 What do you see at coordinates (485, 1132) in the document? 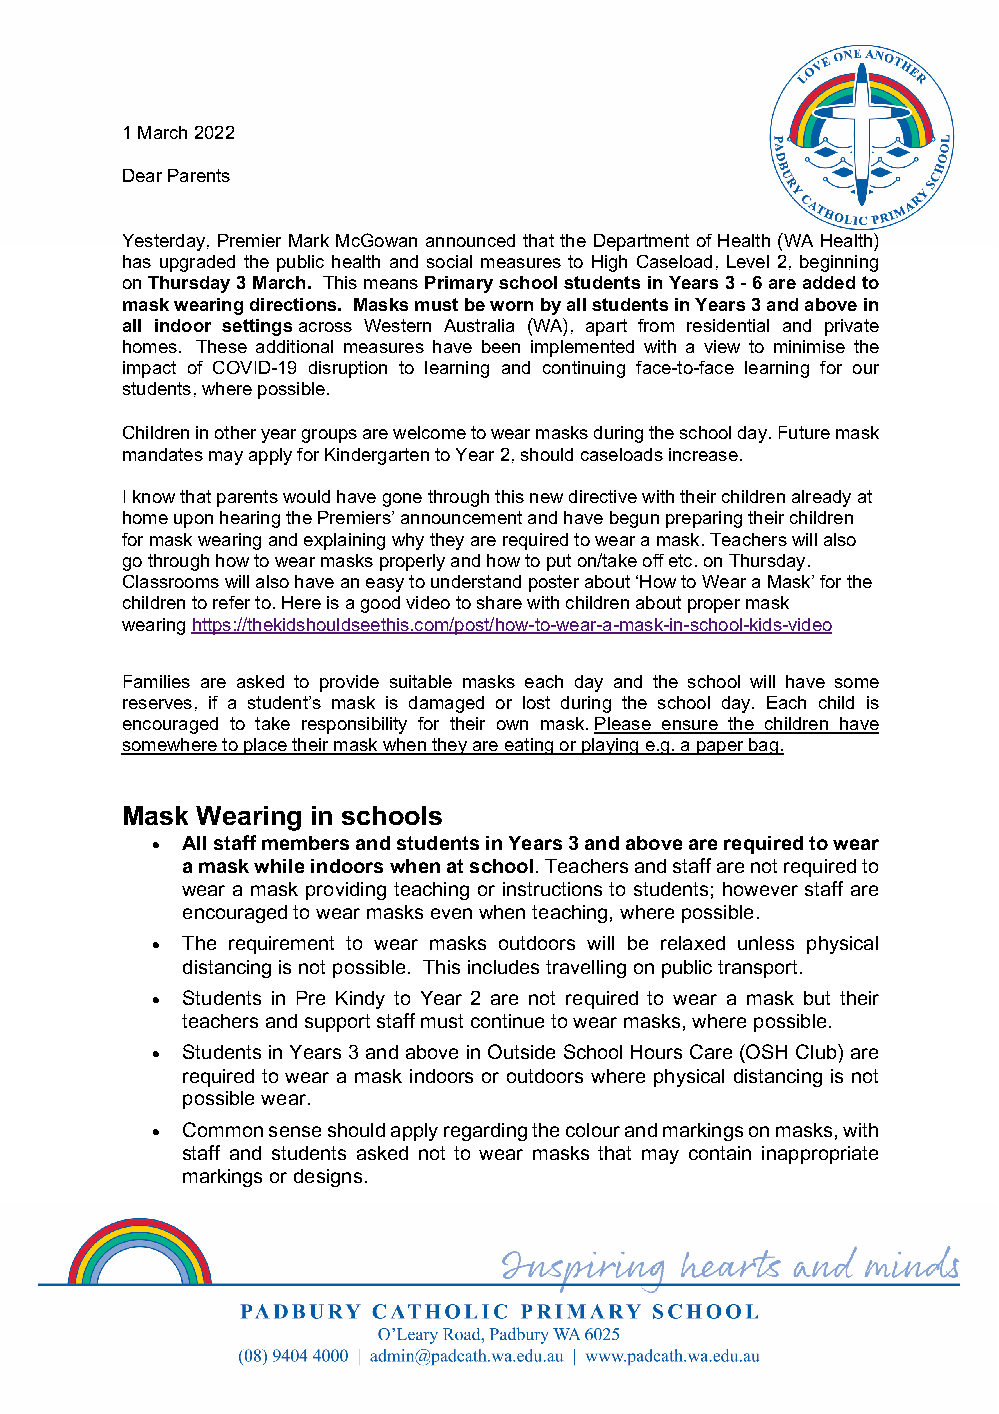
I see `regarding` at bounding box center [485, 1132].
